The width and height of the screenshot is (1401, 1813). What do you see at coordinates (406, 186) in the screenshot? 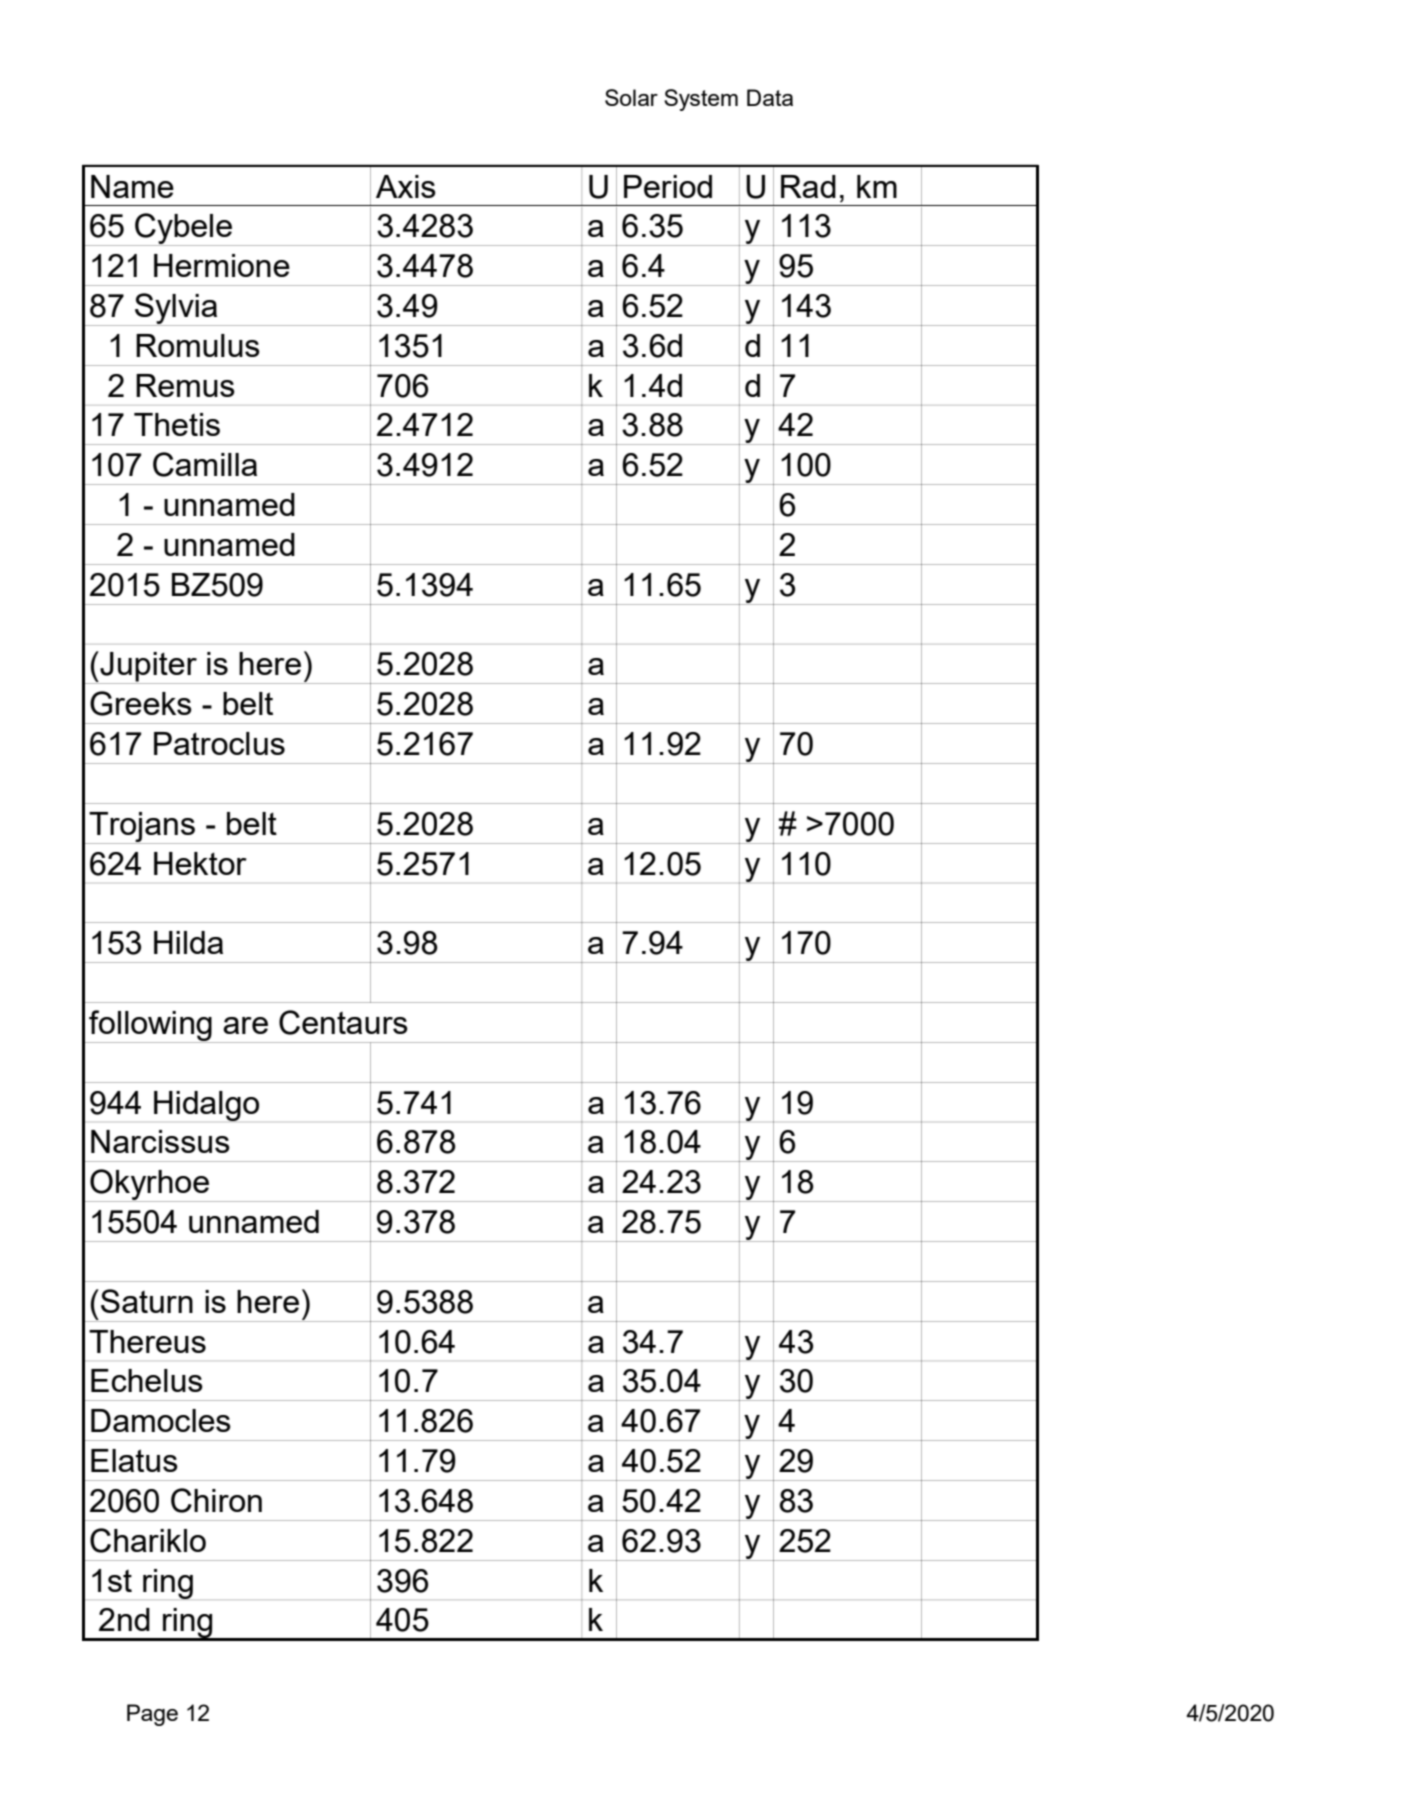
I see `Axis` at bounding box center [406, 186].
